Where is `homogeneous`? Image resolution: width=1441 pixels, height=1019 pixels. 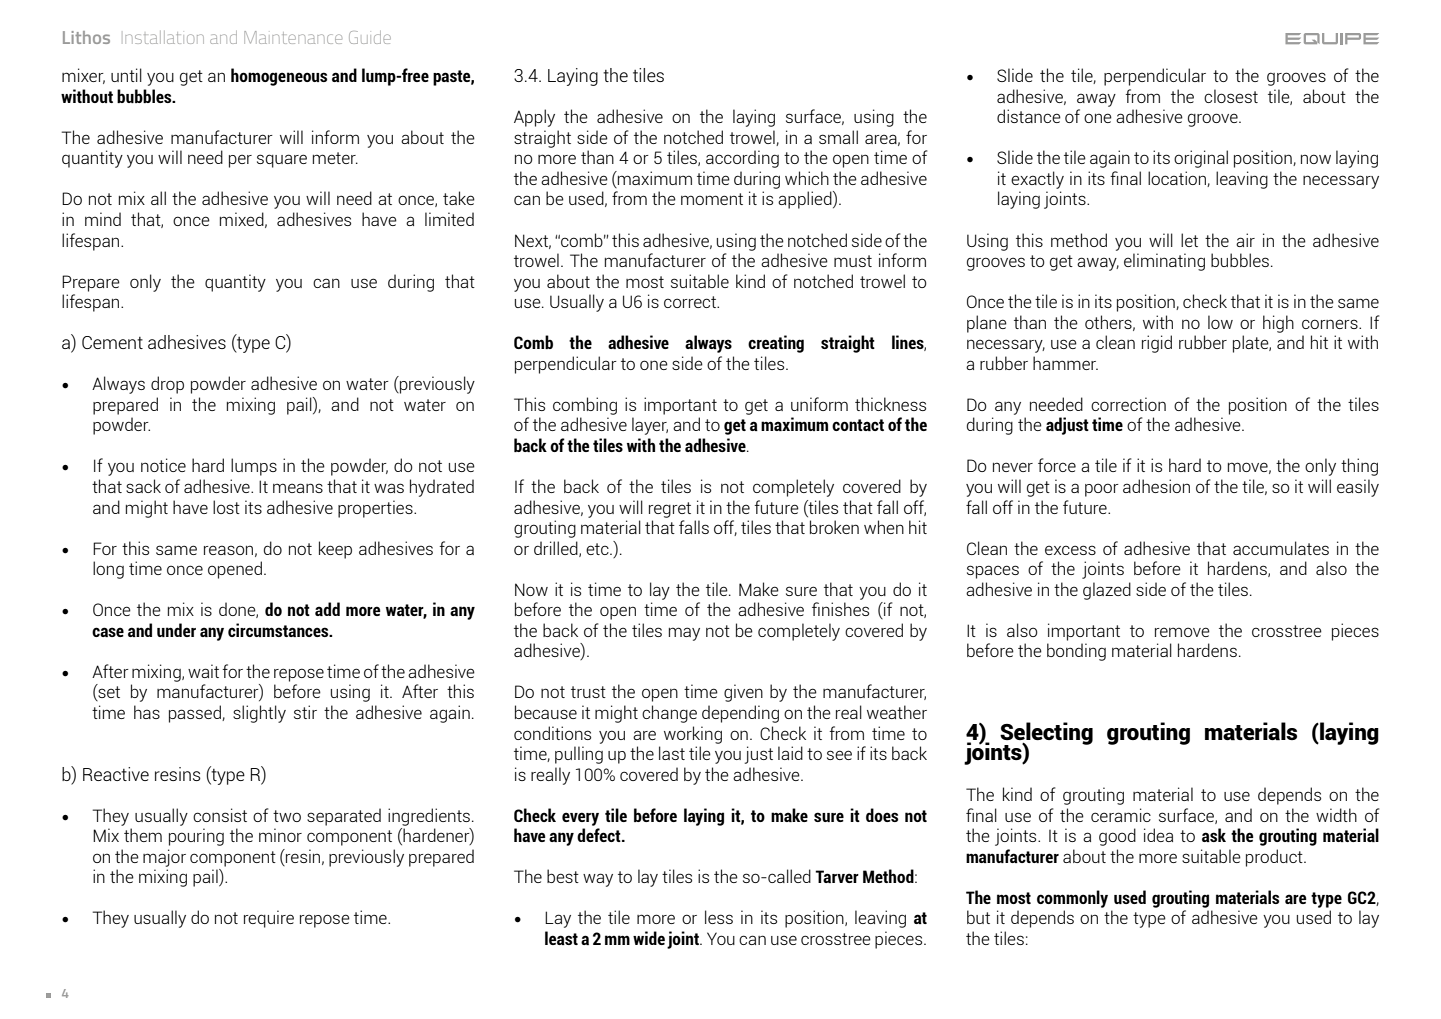 homogeneous is located at coordinates (279, 77).
